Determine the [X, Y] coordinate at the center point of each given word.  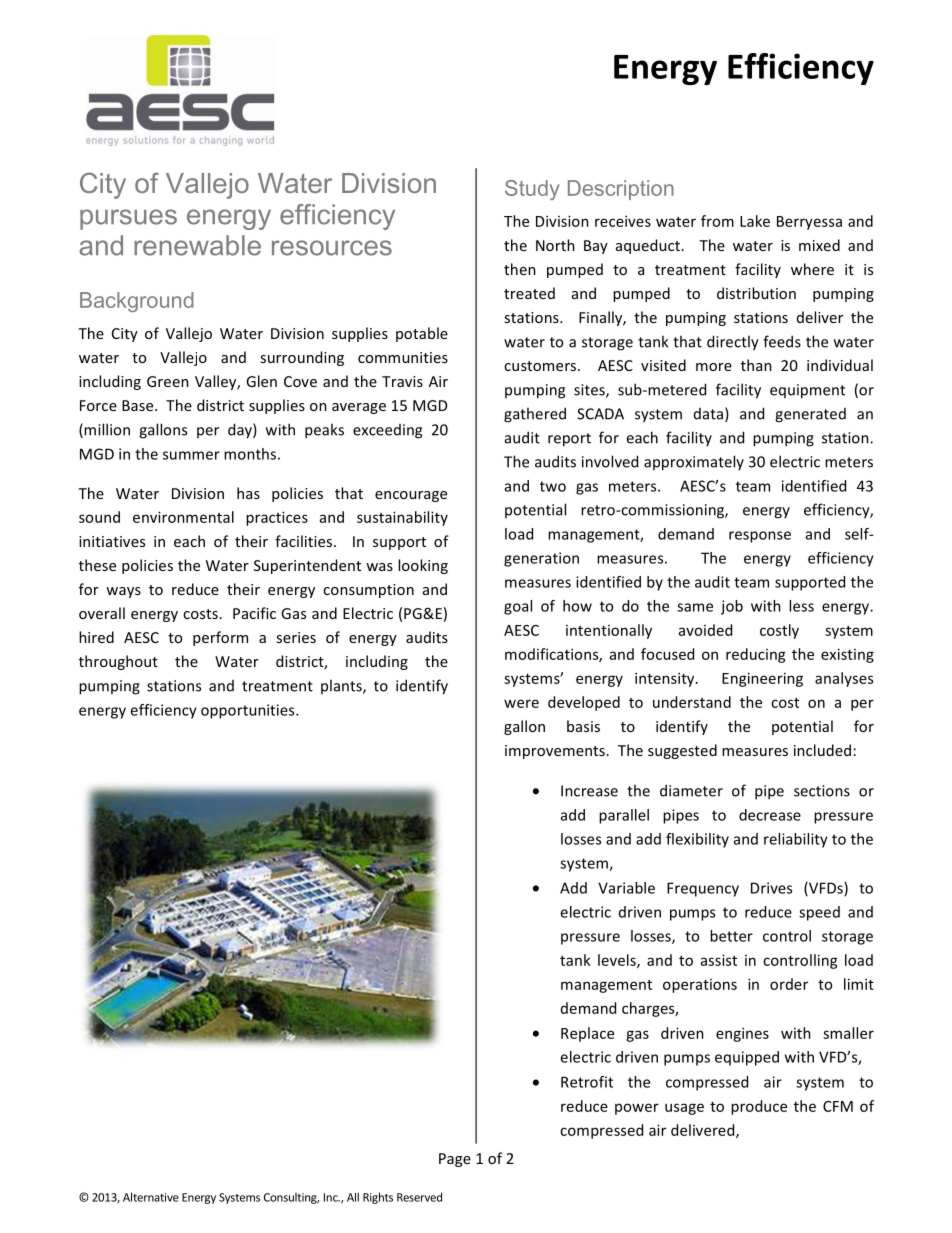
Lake [755, 221]
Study [532, 190]
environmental [183, 517]
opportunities [249, 711]
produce [759, 1107]
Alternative [151, 1197]
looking [423, 566]
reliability [796, 840]
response [760, 537]
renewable [197, 245]
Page [455, 1160]
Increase [589, 791]
